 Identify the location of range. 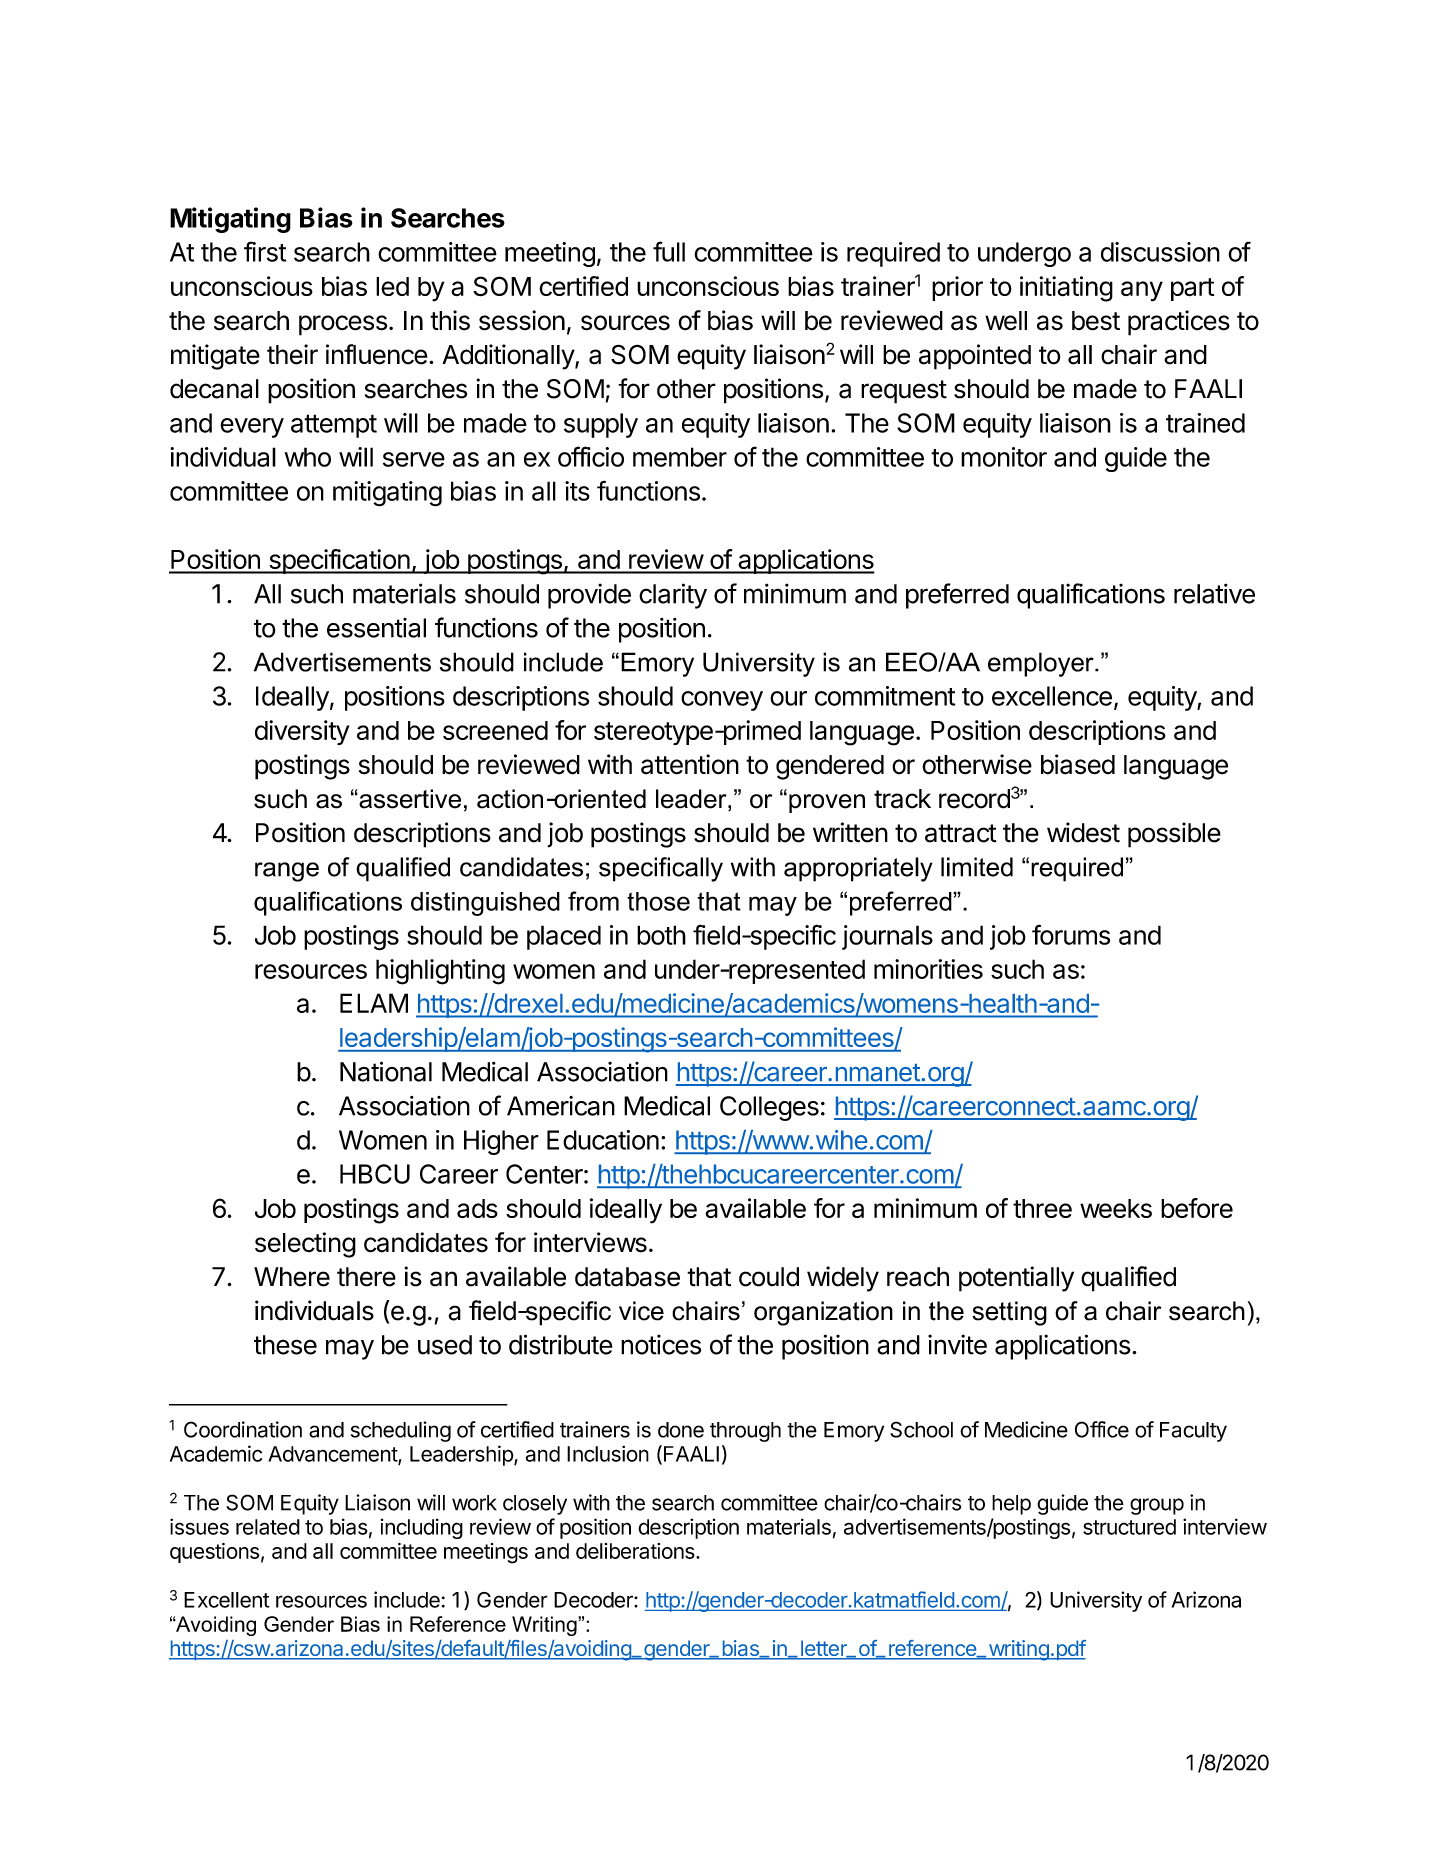
(287, 872).
